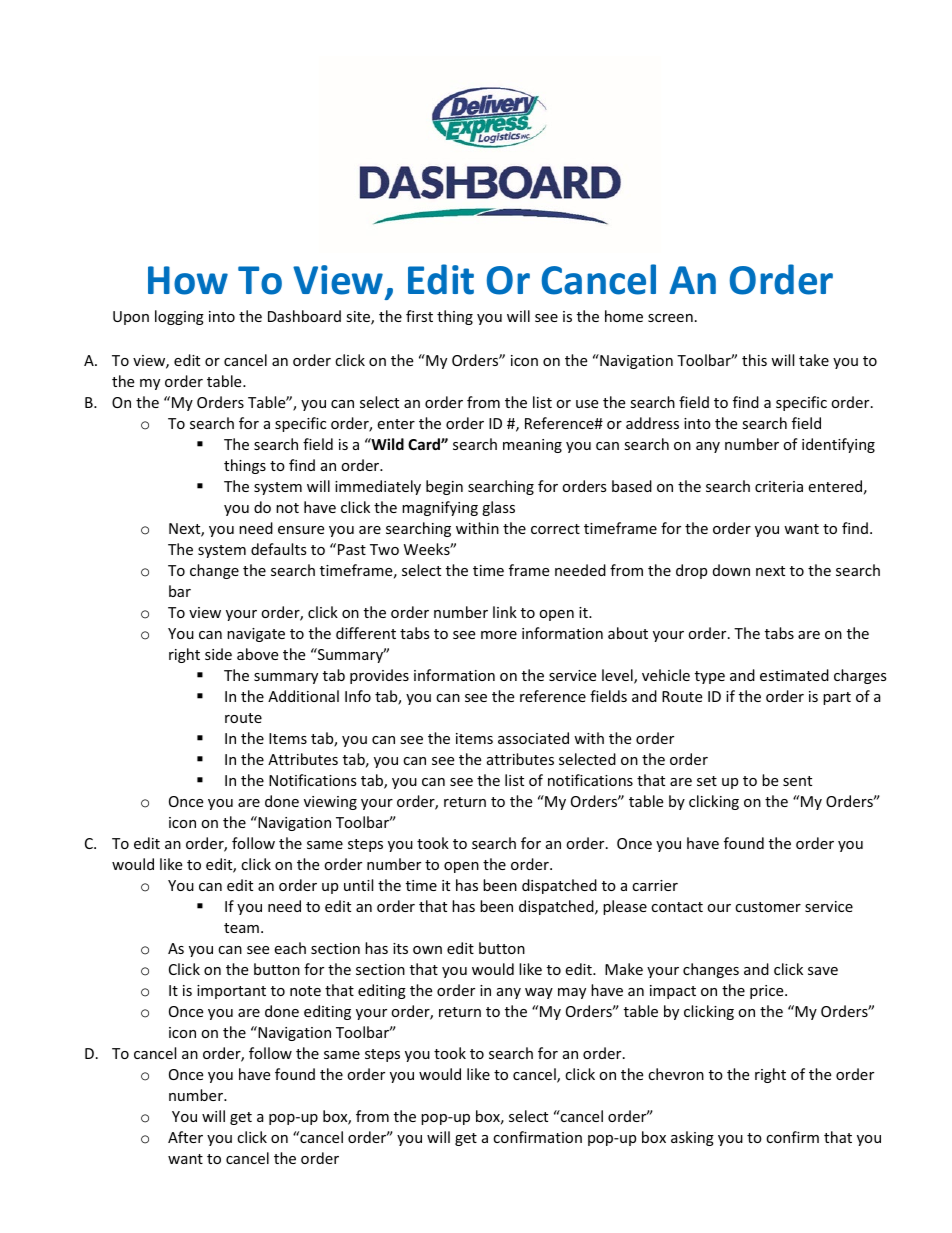 The width and height of the image is (952, 1233). Describe the element at coordinates (754, 360) in the image. I see `this` at that location.
